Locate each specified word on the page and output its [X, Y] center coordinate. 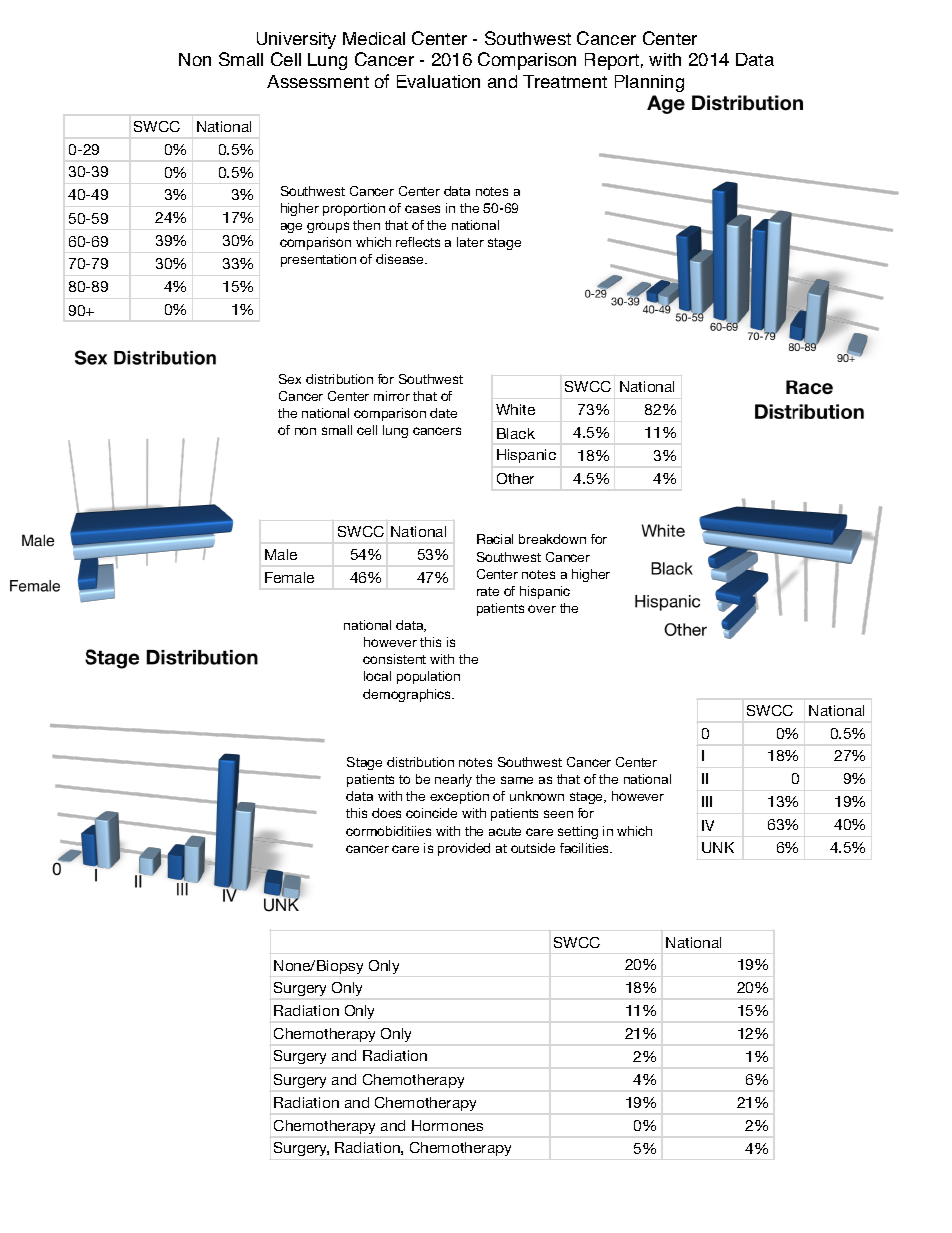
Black [516, 433]
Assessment [318, 81]
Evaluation [438, 81]
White [515, 409]
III [707, 801]
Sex [290, 379]
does [386, 813]
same [517, 780]
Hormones [447, 1125]
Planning [649, 83]
